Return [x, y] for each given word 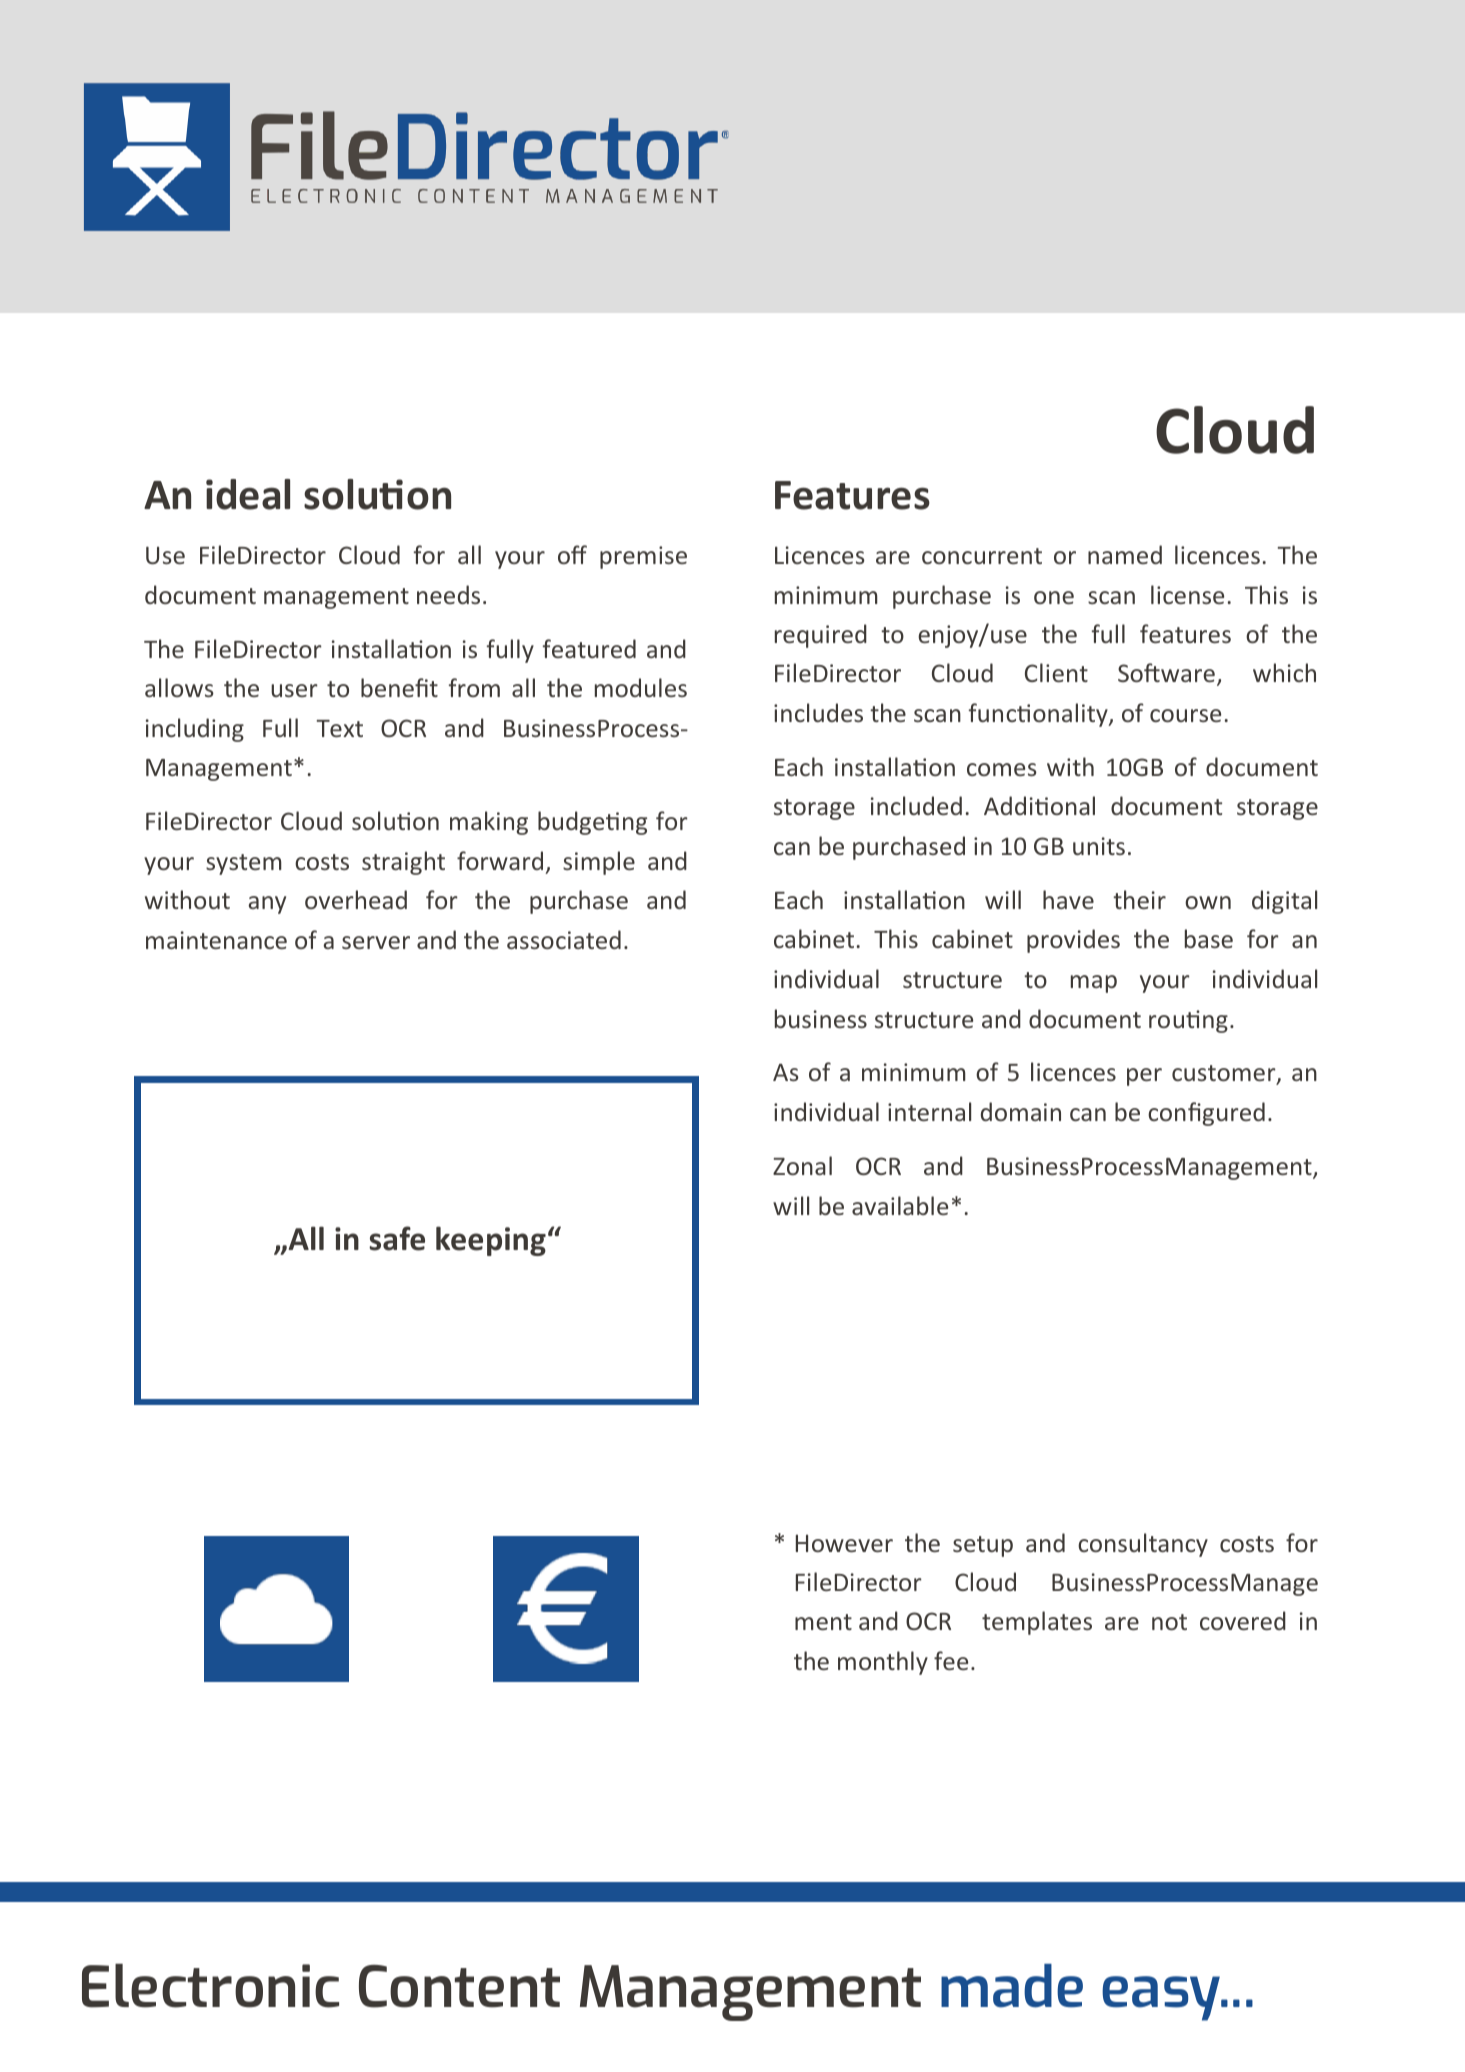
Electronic [210, 1985]
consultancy [1143, 1545]
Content [459, 1986]
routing [1188, 1021]
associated [564, 939]
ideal [248, 494]
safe [397, 1238]
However [844, 1543]
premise [643, 557]
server [376, 942]
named [1125, 554]
